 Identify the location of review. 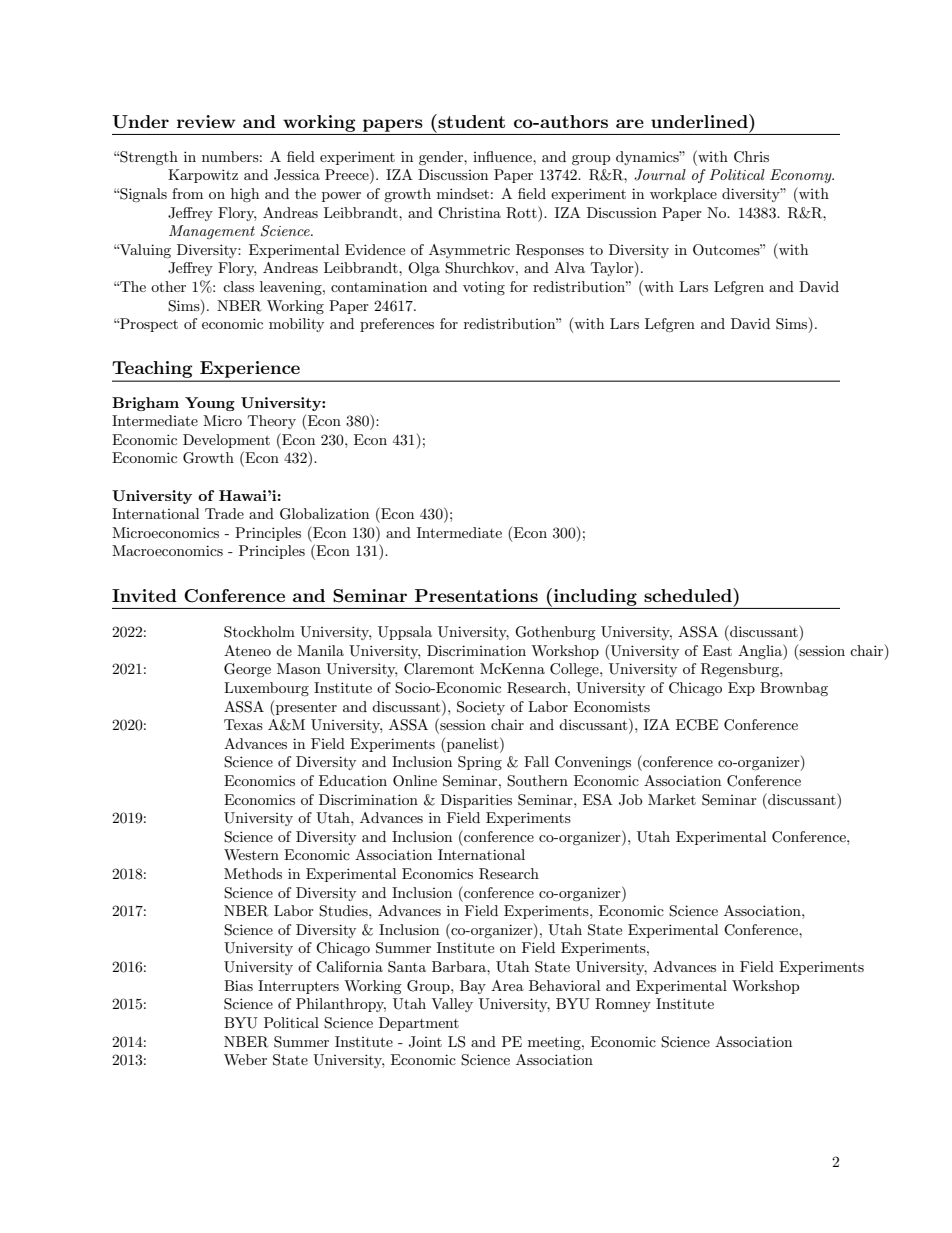
(206, 121).
